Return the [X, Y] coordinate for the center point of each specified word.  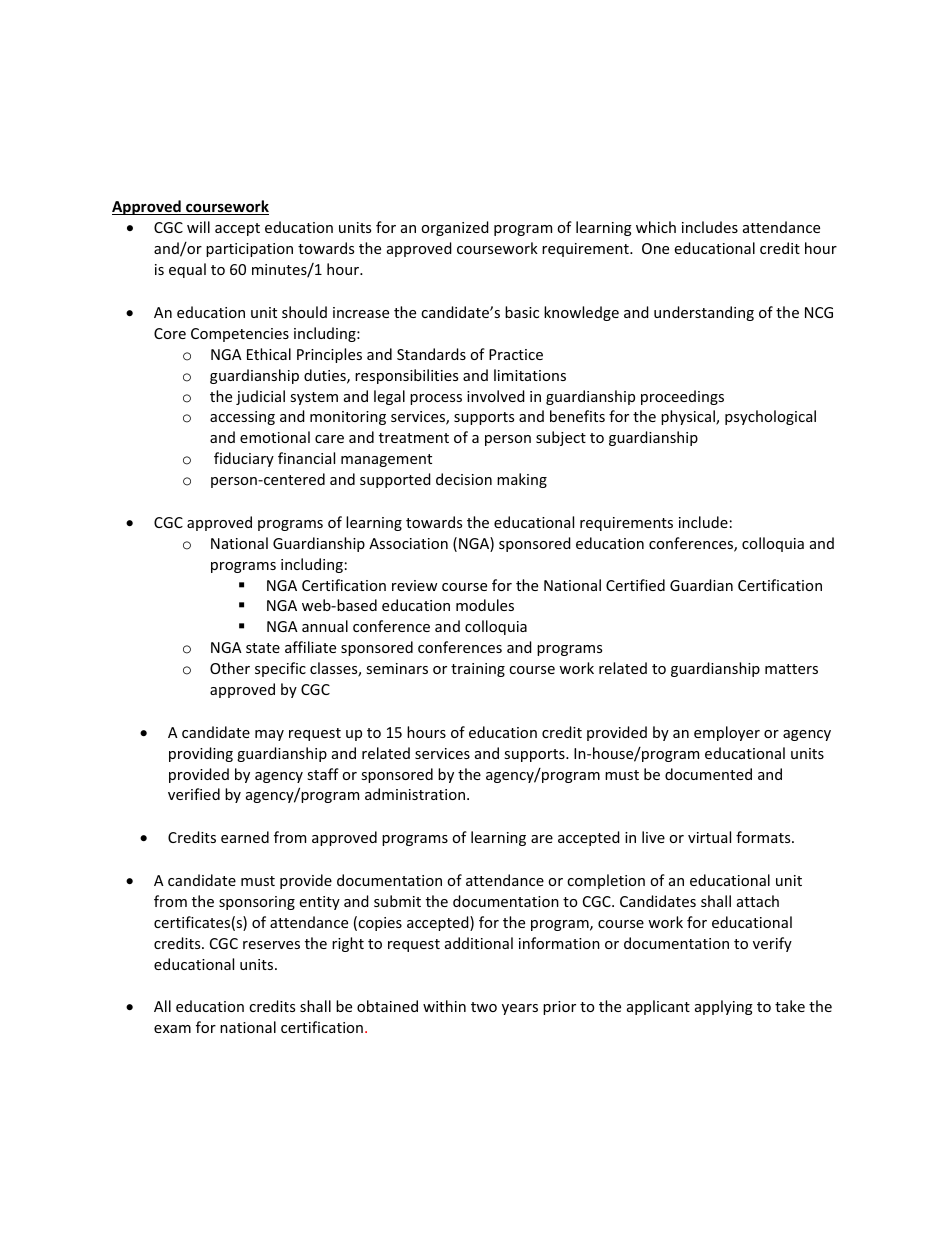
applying [724, 1007]
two [484, 1007]
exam [172, 1029]
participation [249, 250]
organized [455, 228]
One [655, 248]
